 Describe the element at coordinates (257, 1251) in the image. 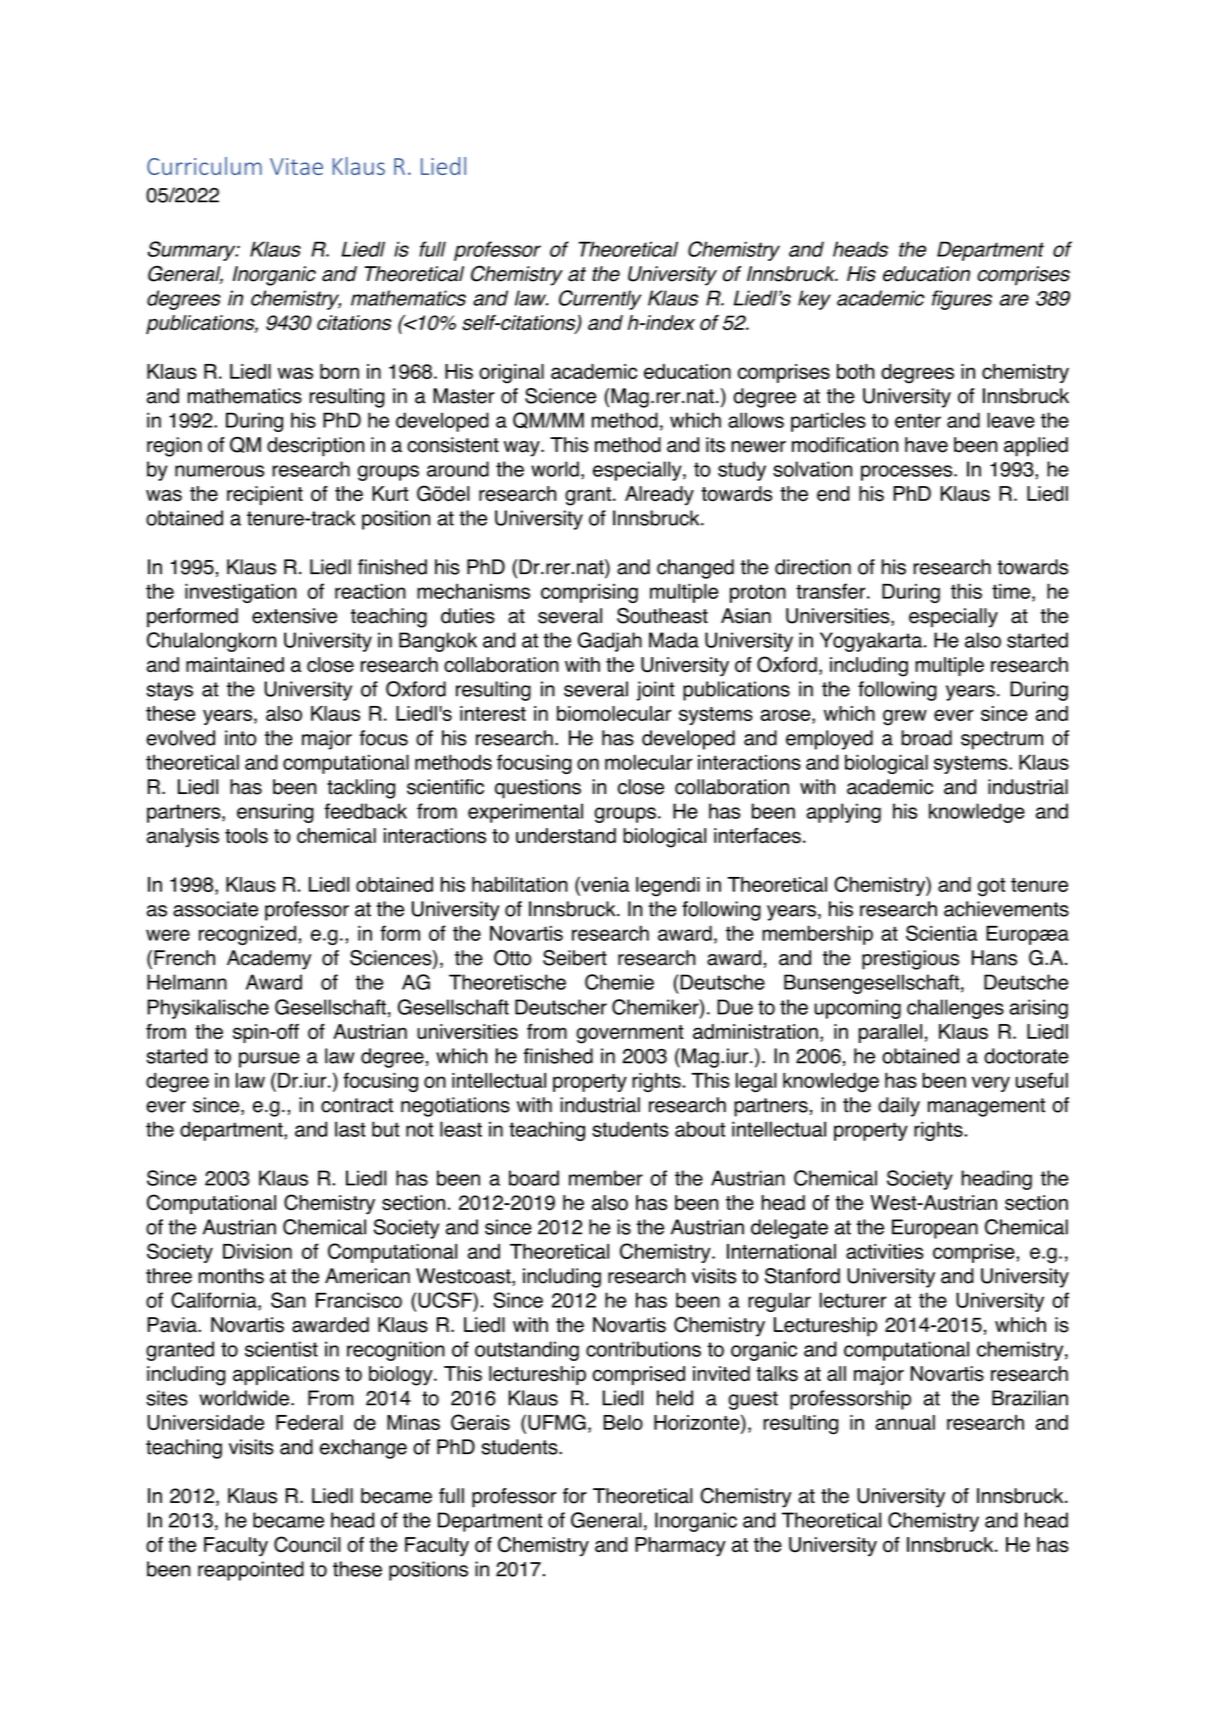

I see `Division` at that location.
